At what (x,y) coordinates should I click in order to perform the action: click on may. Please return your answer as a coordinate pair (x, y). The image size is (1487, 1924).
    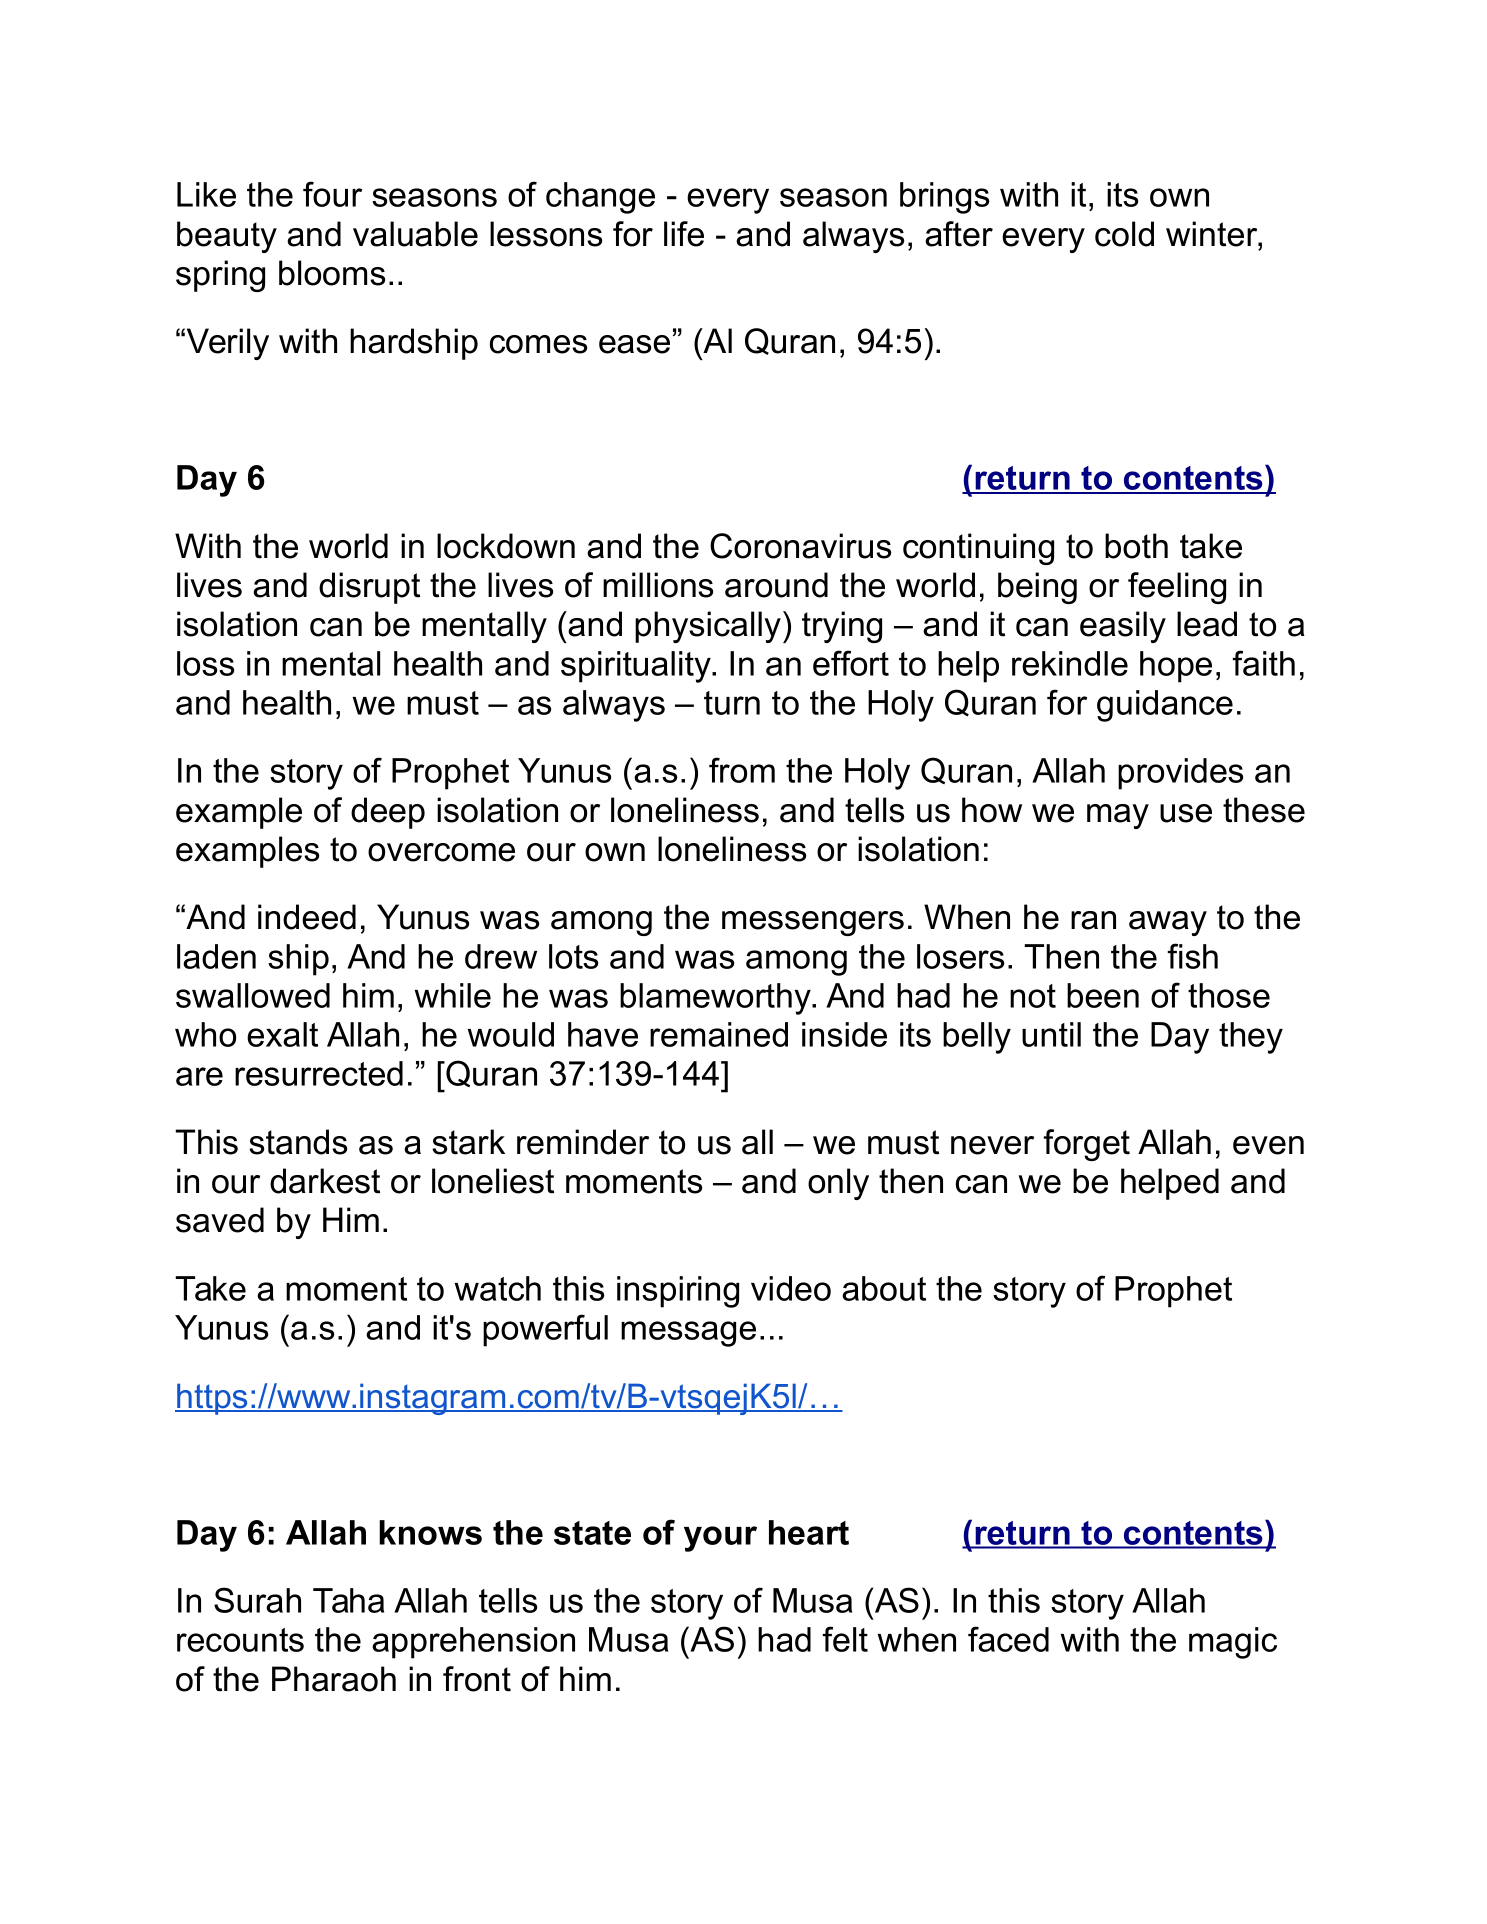
    Looking at the image, I should click on (1118, 816).
